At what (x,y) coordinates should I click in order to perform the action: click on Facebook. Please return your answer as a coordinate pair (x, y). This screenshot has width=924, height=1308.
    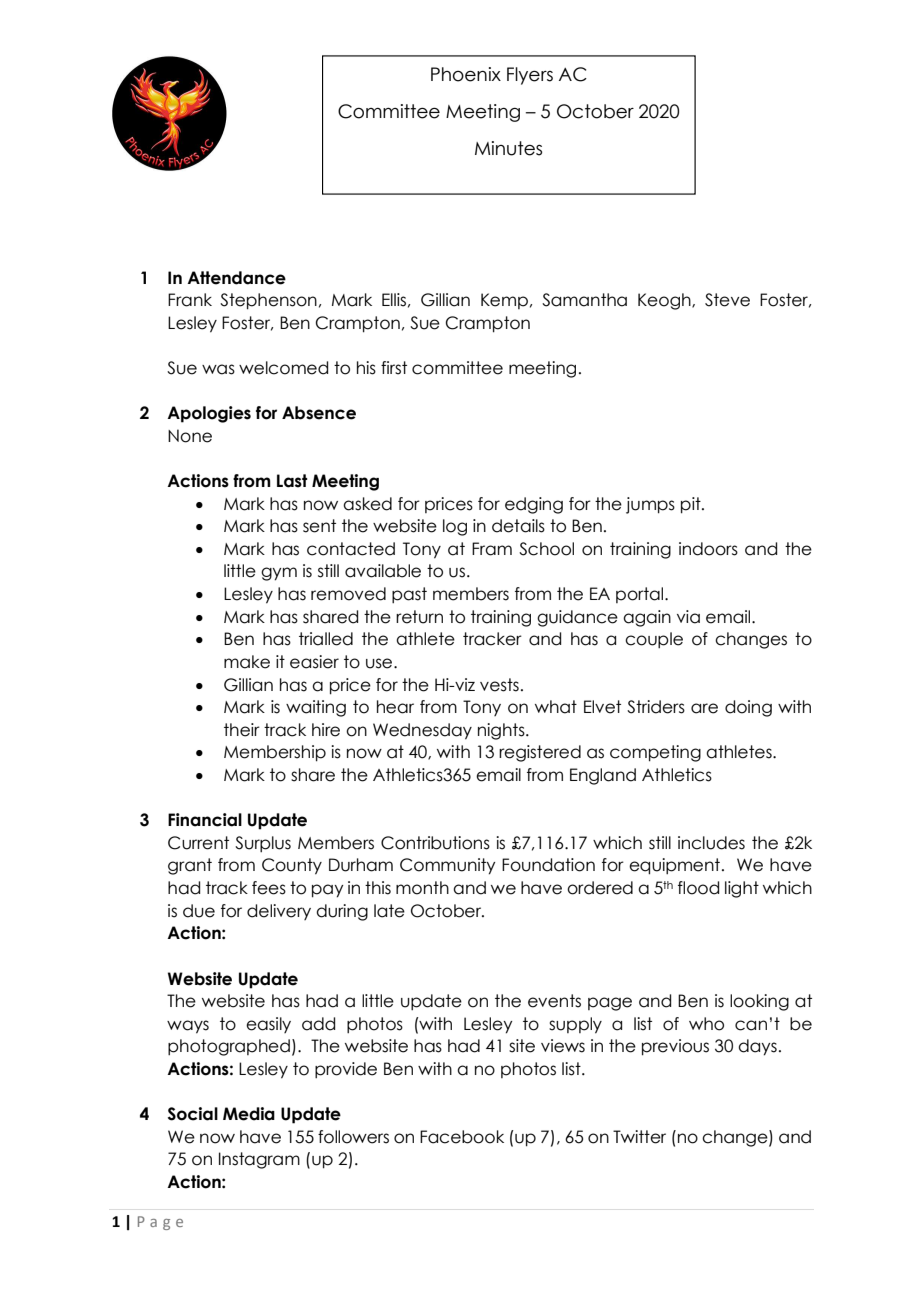
    Looking at the image, I should click on (462, 1137).
